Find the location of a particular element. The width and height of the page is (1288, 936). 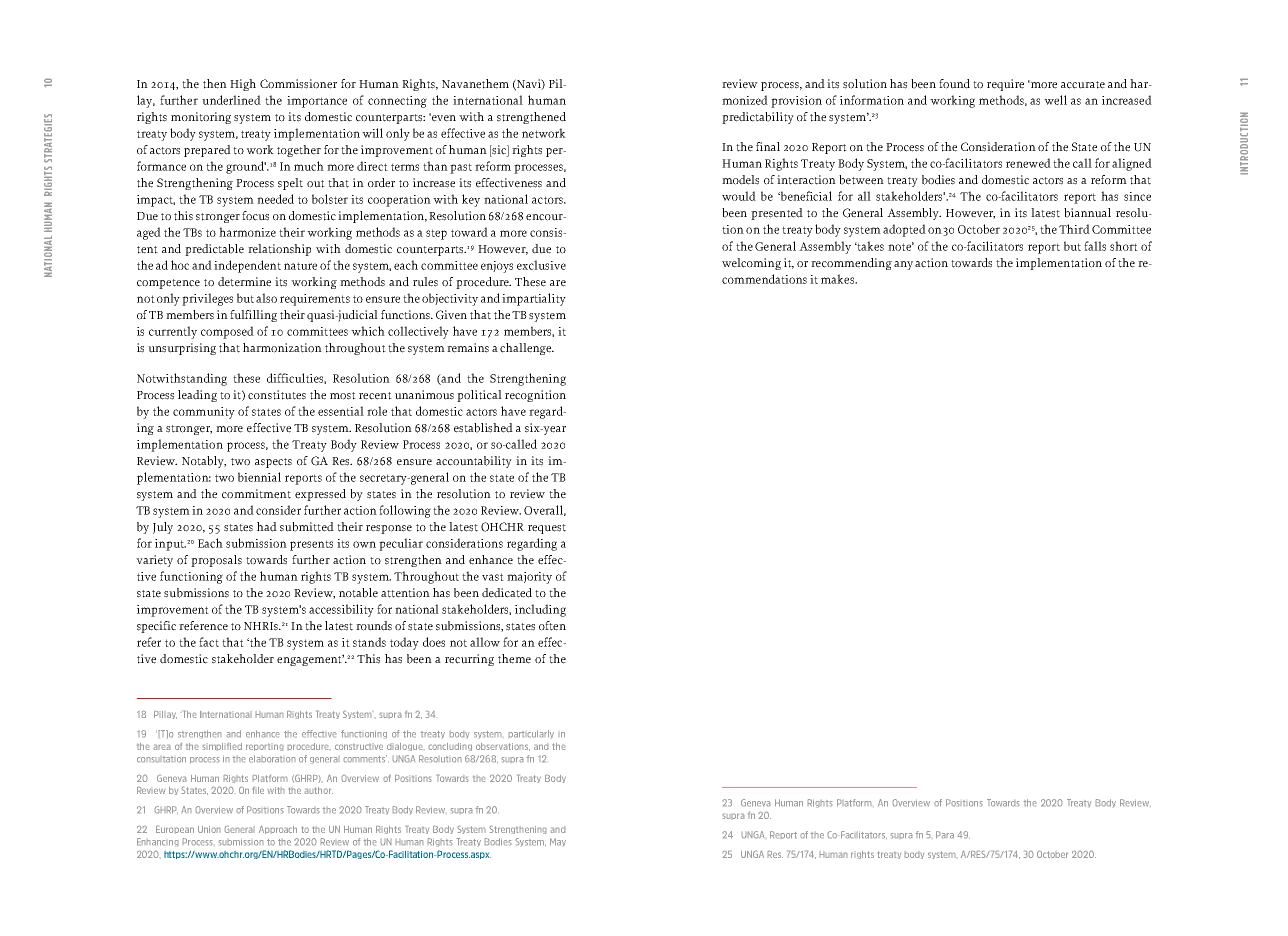

predictability is located at coordinates (758, 118).
